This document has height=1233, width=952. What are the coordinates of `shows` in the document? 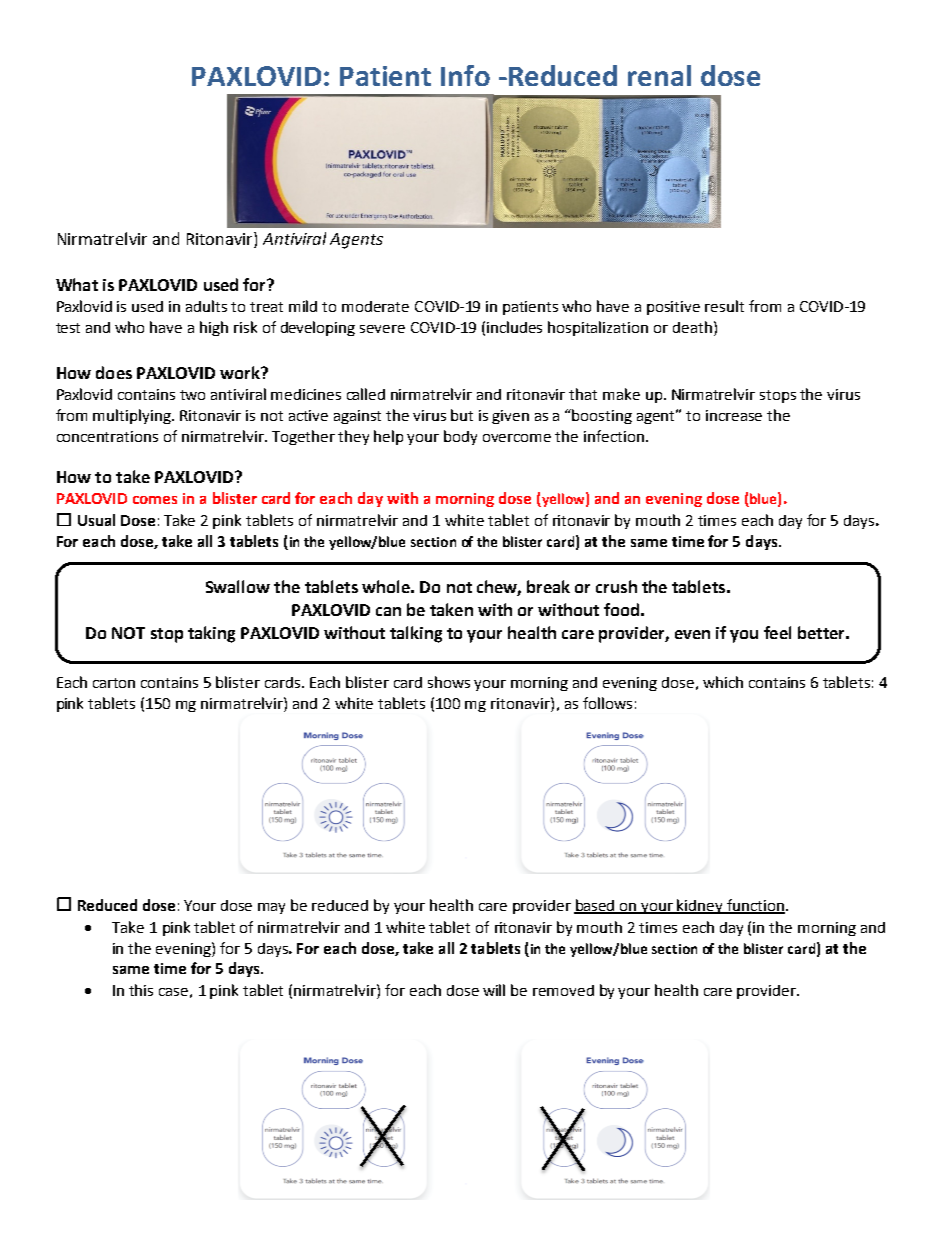 It's located at (449, 682).
